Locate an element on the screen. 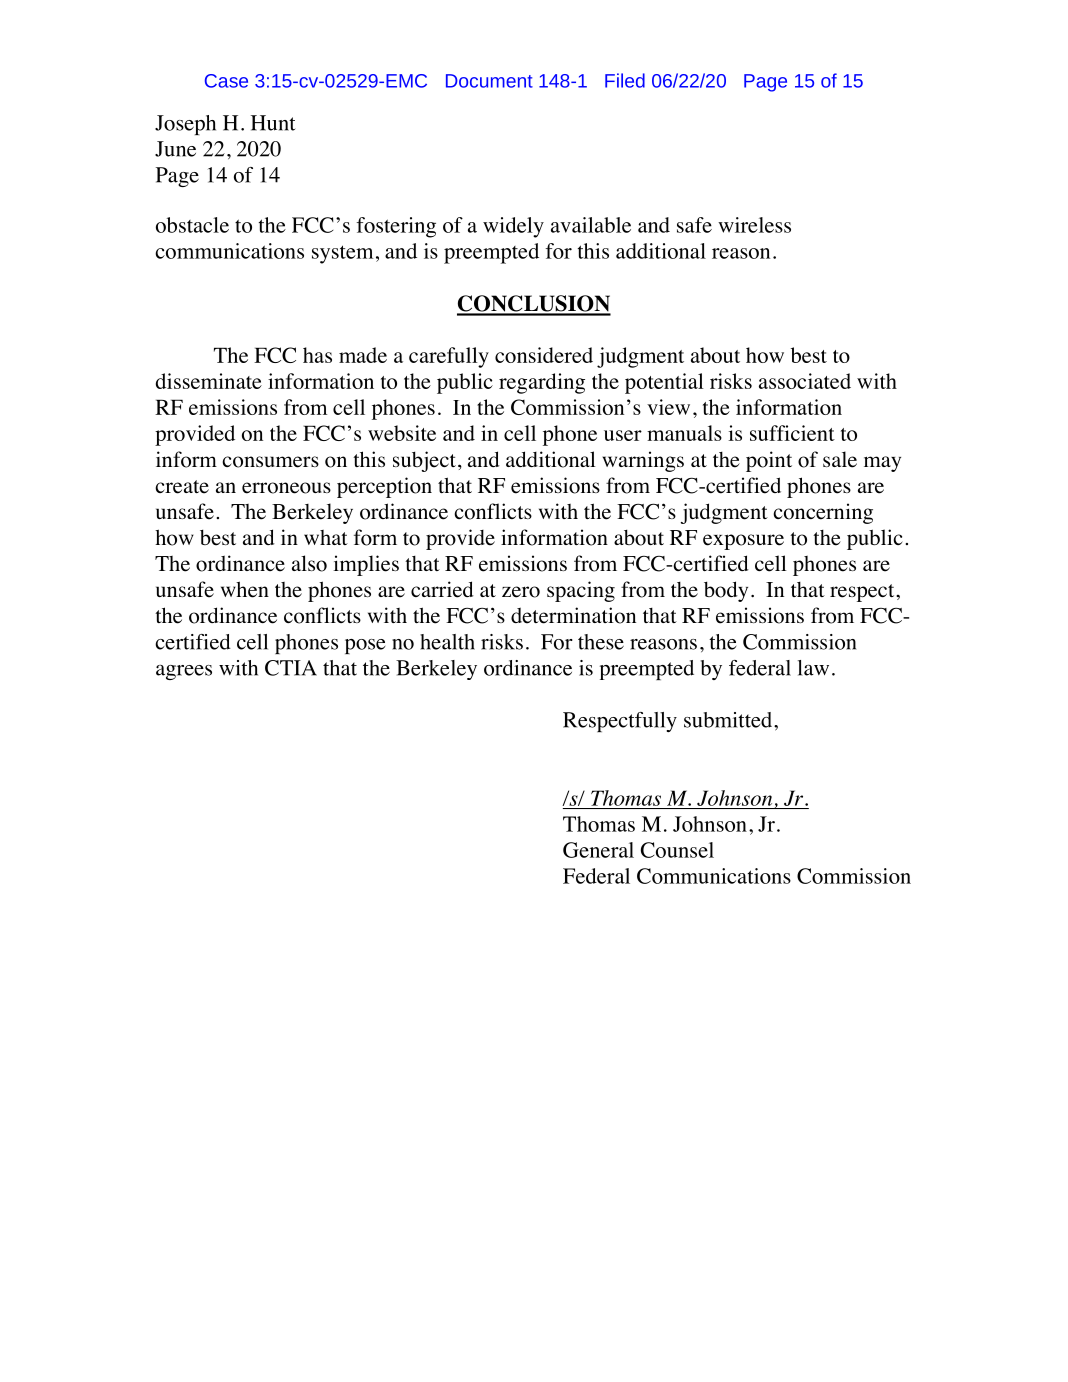 This screenshot has height=1382, width=1068. body is located at coordinates (726, 591).
